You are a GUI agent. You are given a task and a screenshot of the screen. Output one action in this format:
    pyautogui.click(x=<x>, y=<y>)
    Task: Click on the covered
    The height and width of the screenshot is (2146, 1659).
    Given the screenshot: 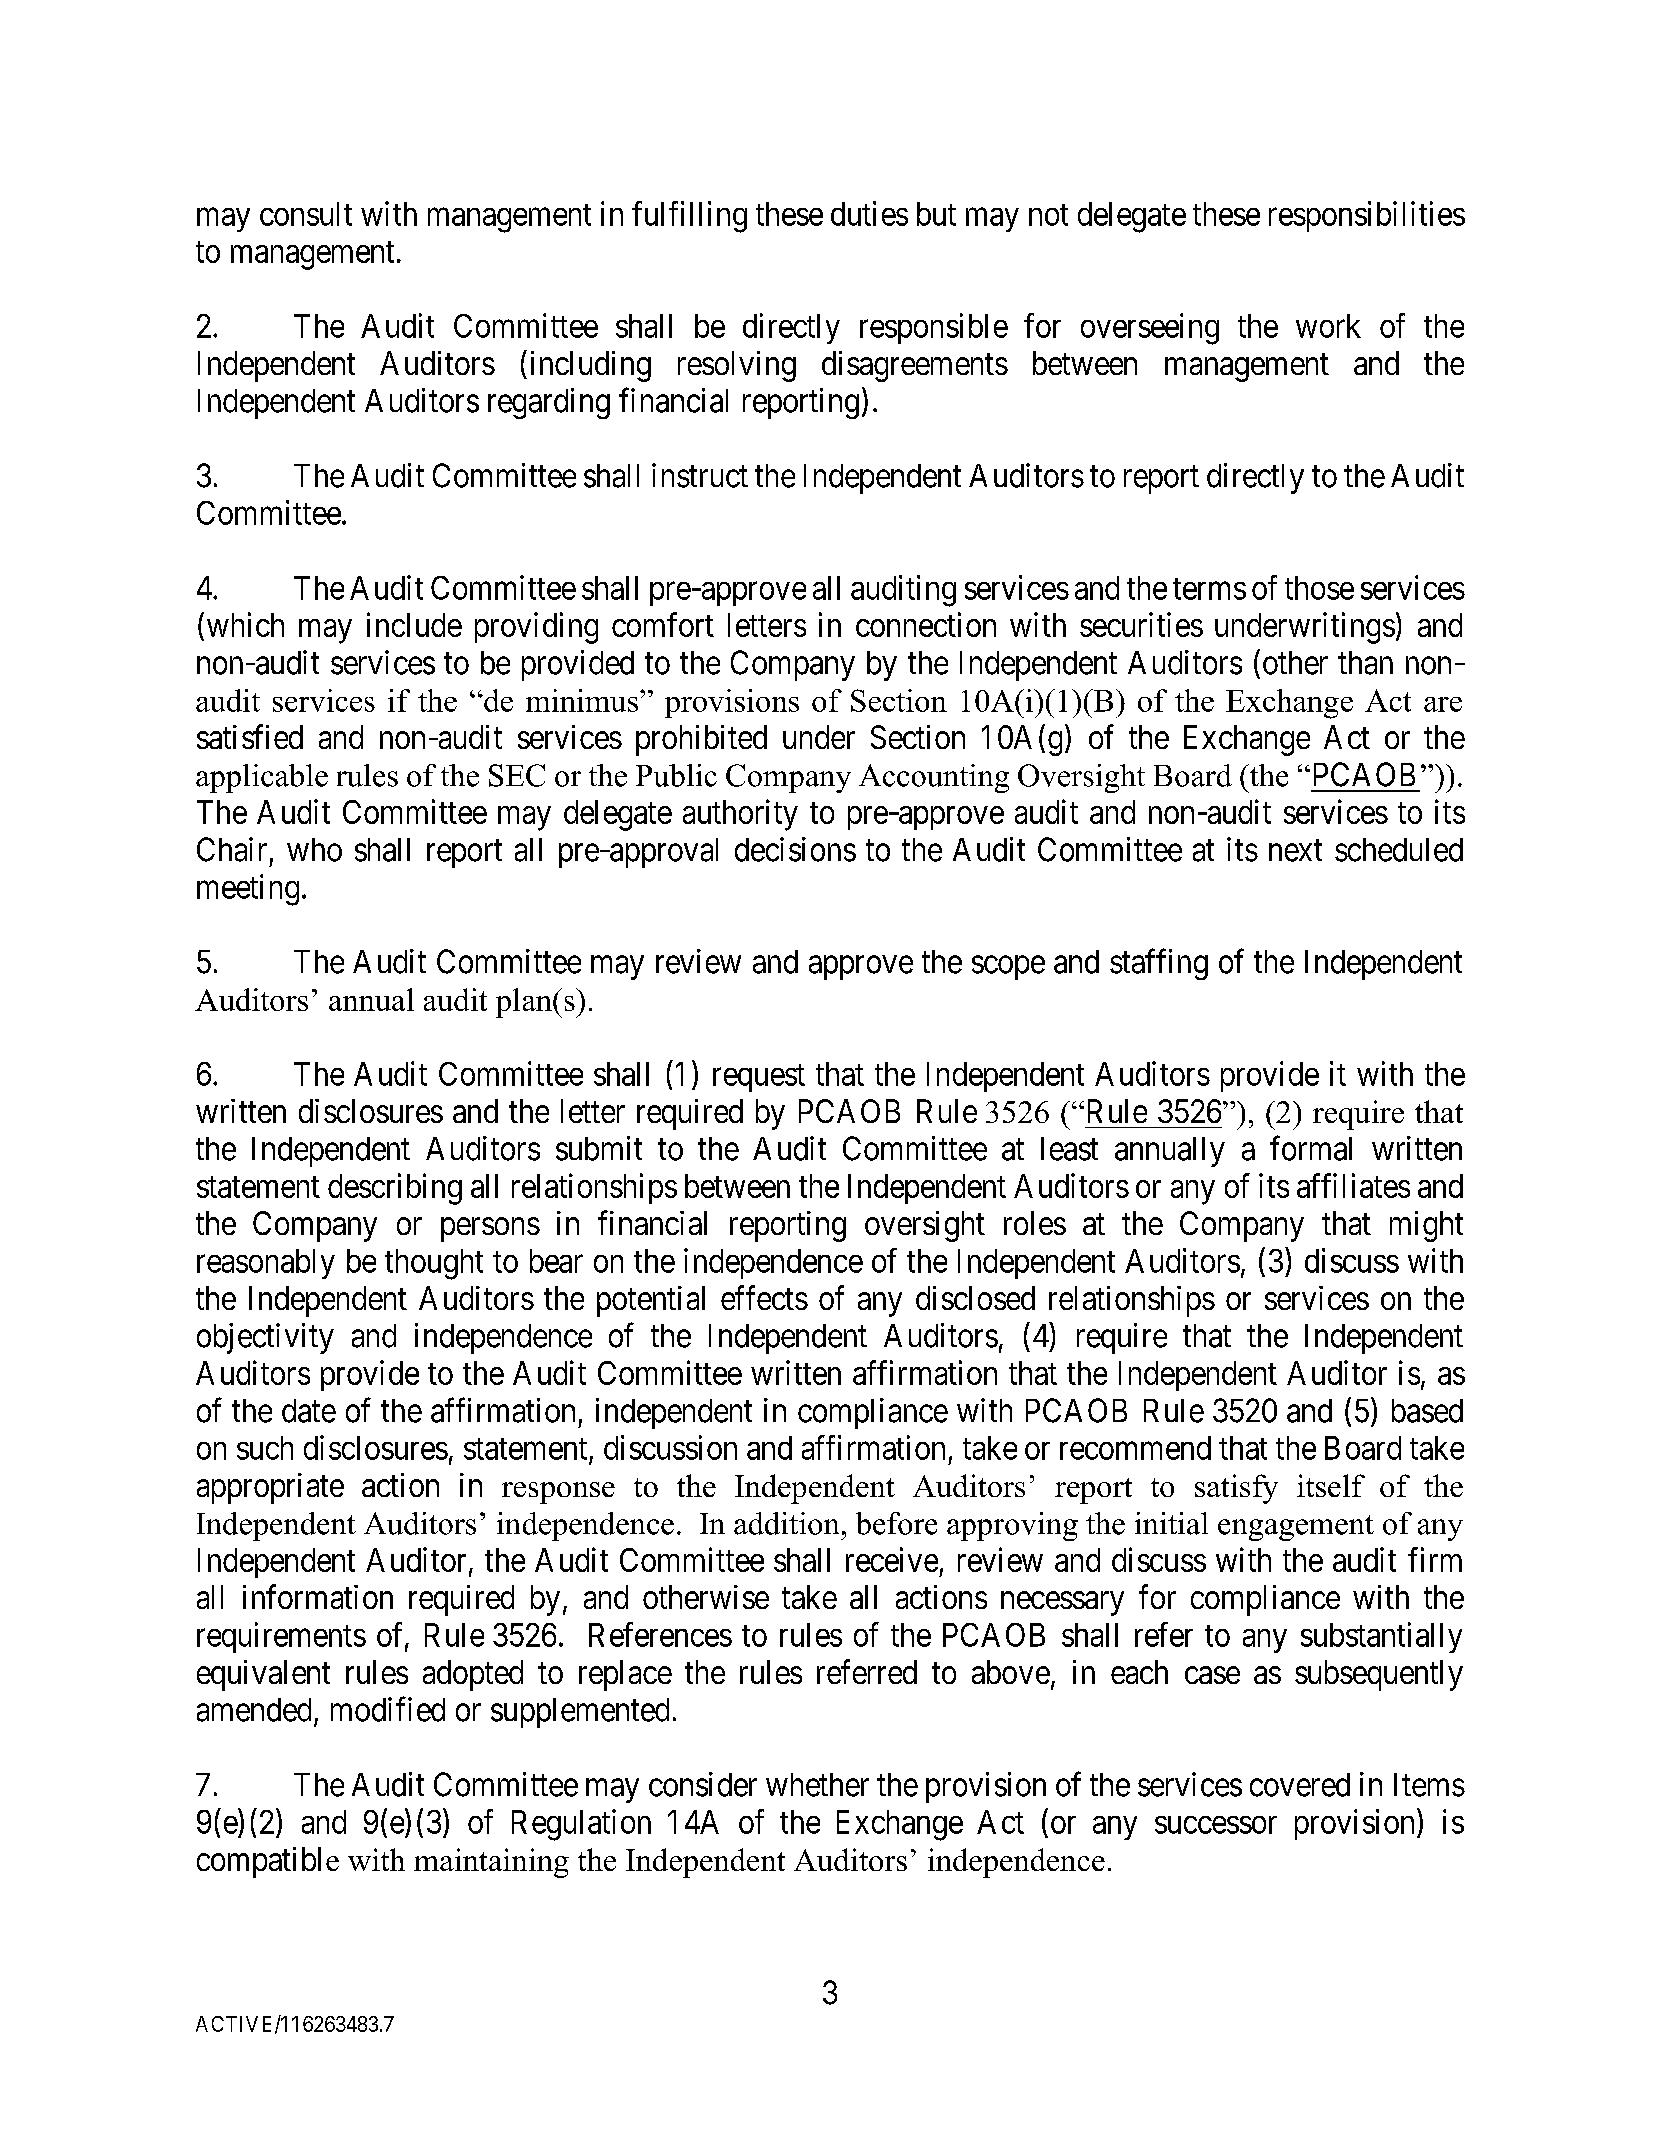 What is the action you would take?
    pyautogui.click(x=1300, y=1785)
